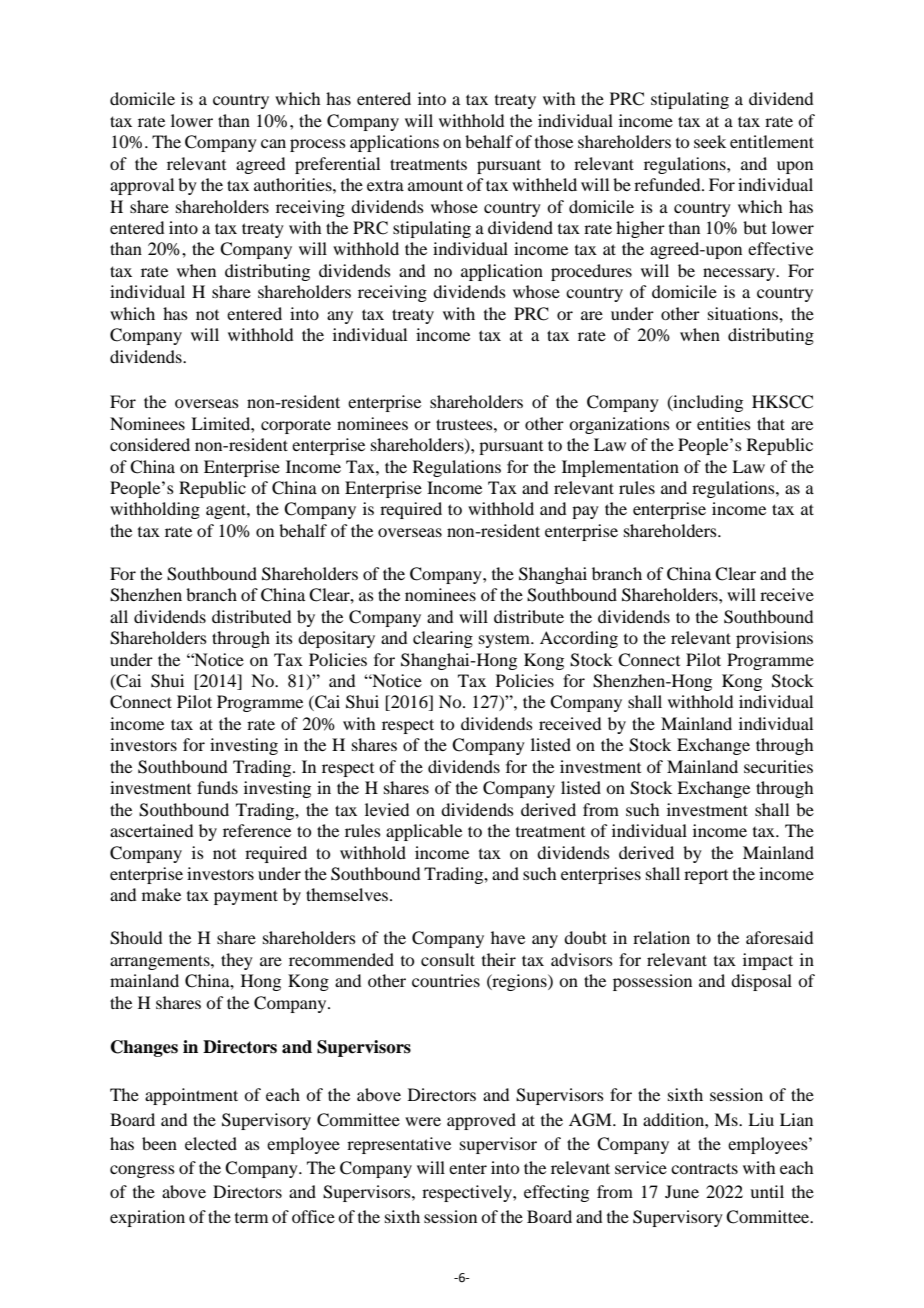  What do you see at coordinates (448, 959) in the page?
I see `consult` at bounding box center [448, 959].
